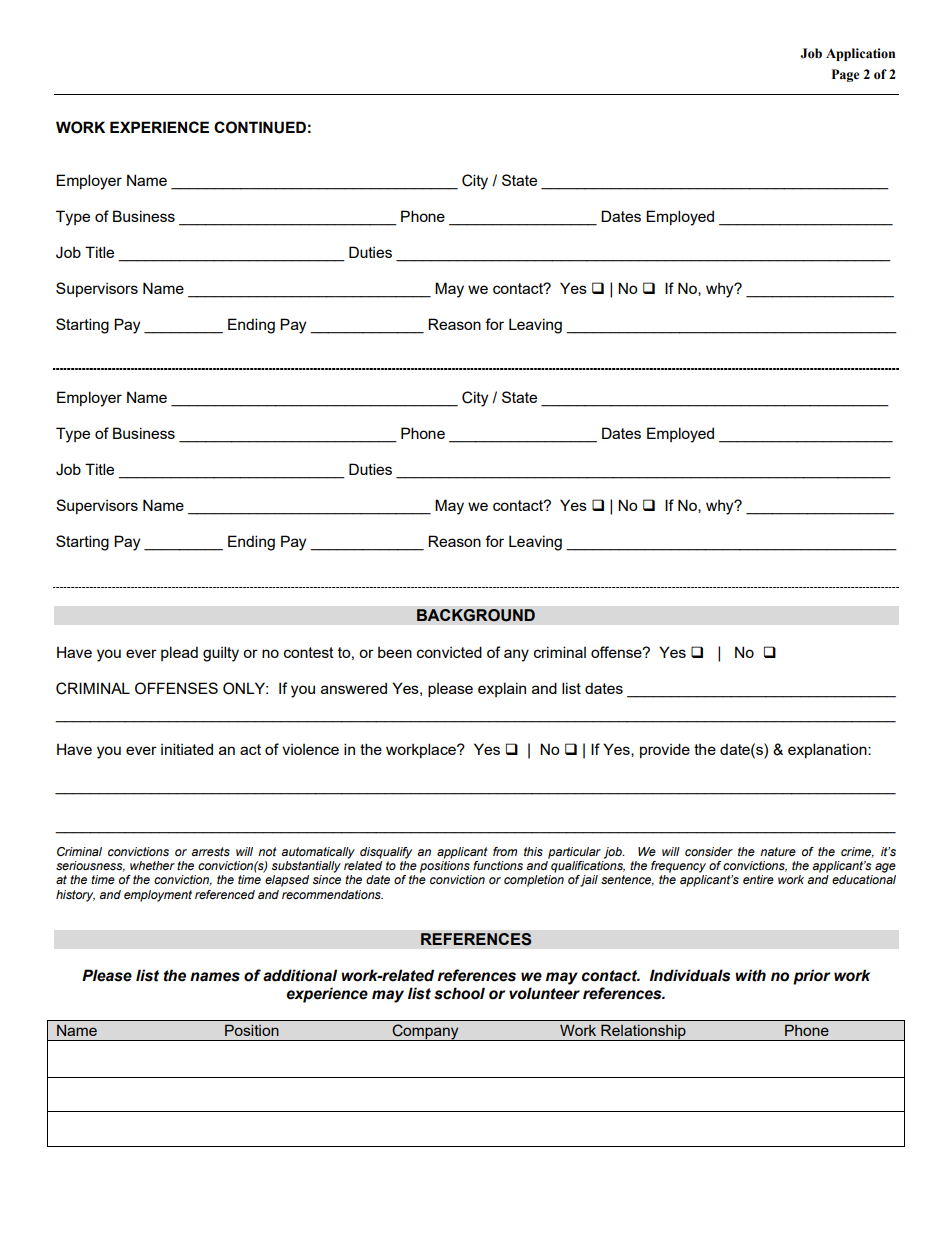 The height and width of the screenshot is (1233, 952). Describe the element at coordinates (828, 750) in the screenshot. I see `explanation` at that location.
